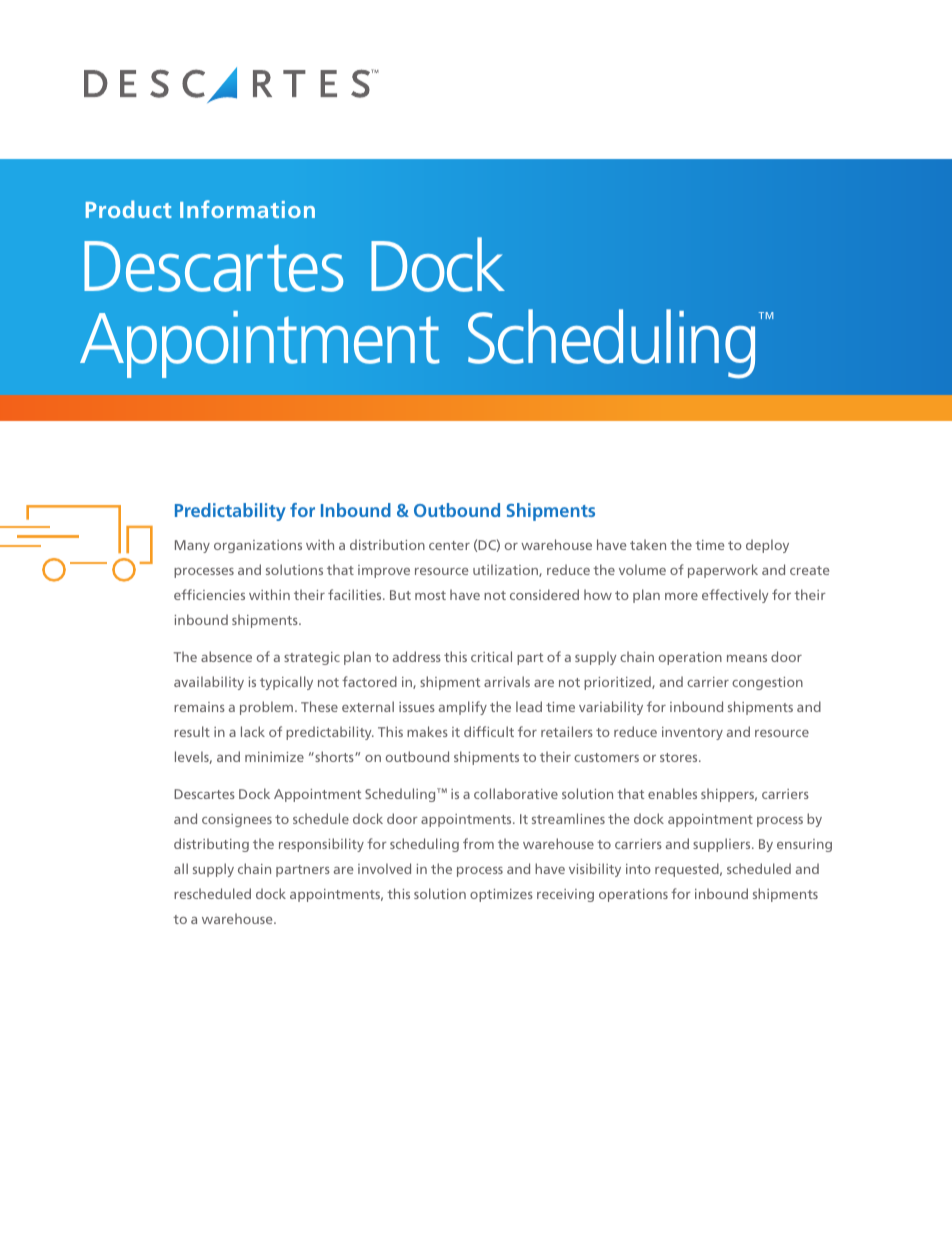  Describe the element at coordinates (129, 209) in the screenshot. I see `Product` at that location.
